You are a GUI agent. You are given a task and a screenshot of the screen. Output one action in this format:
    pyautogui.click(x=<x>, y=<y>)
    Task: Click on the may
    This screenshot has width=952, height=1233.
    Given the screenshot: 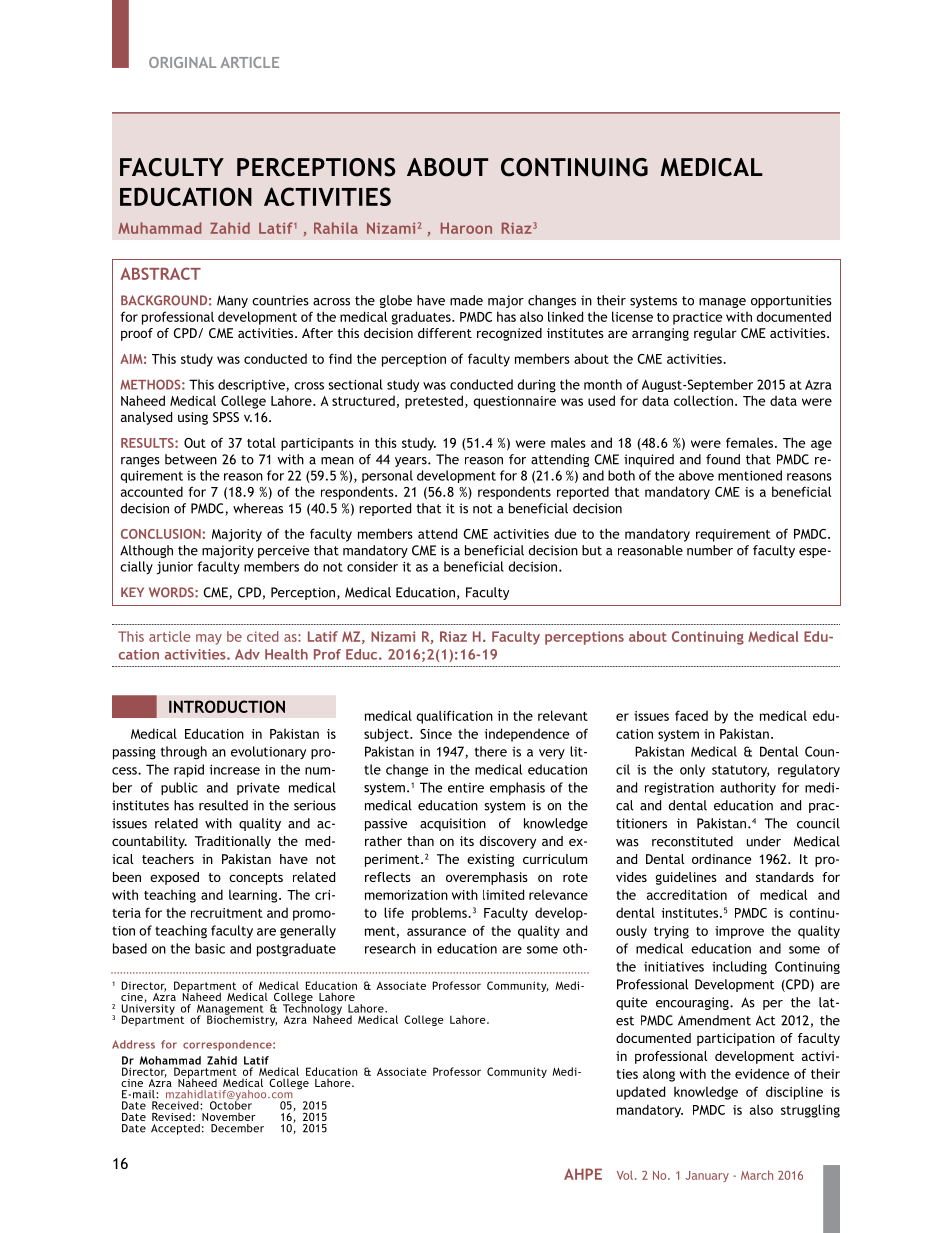 What is the action you would take?
    pyautogui.click(x=209, y=639)
